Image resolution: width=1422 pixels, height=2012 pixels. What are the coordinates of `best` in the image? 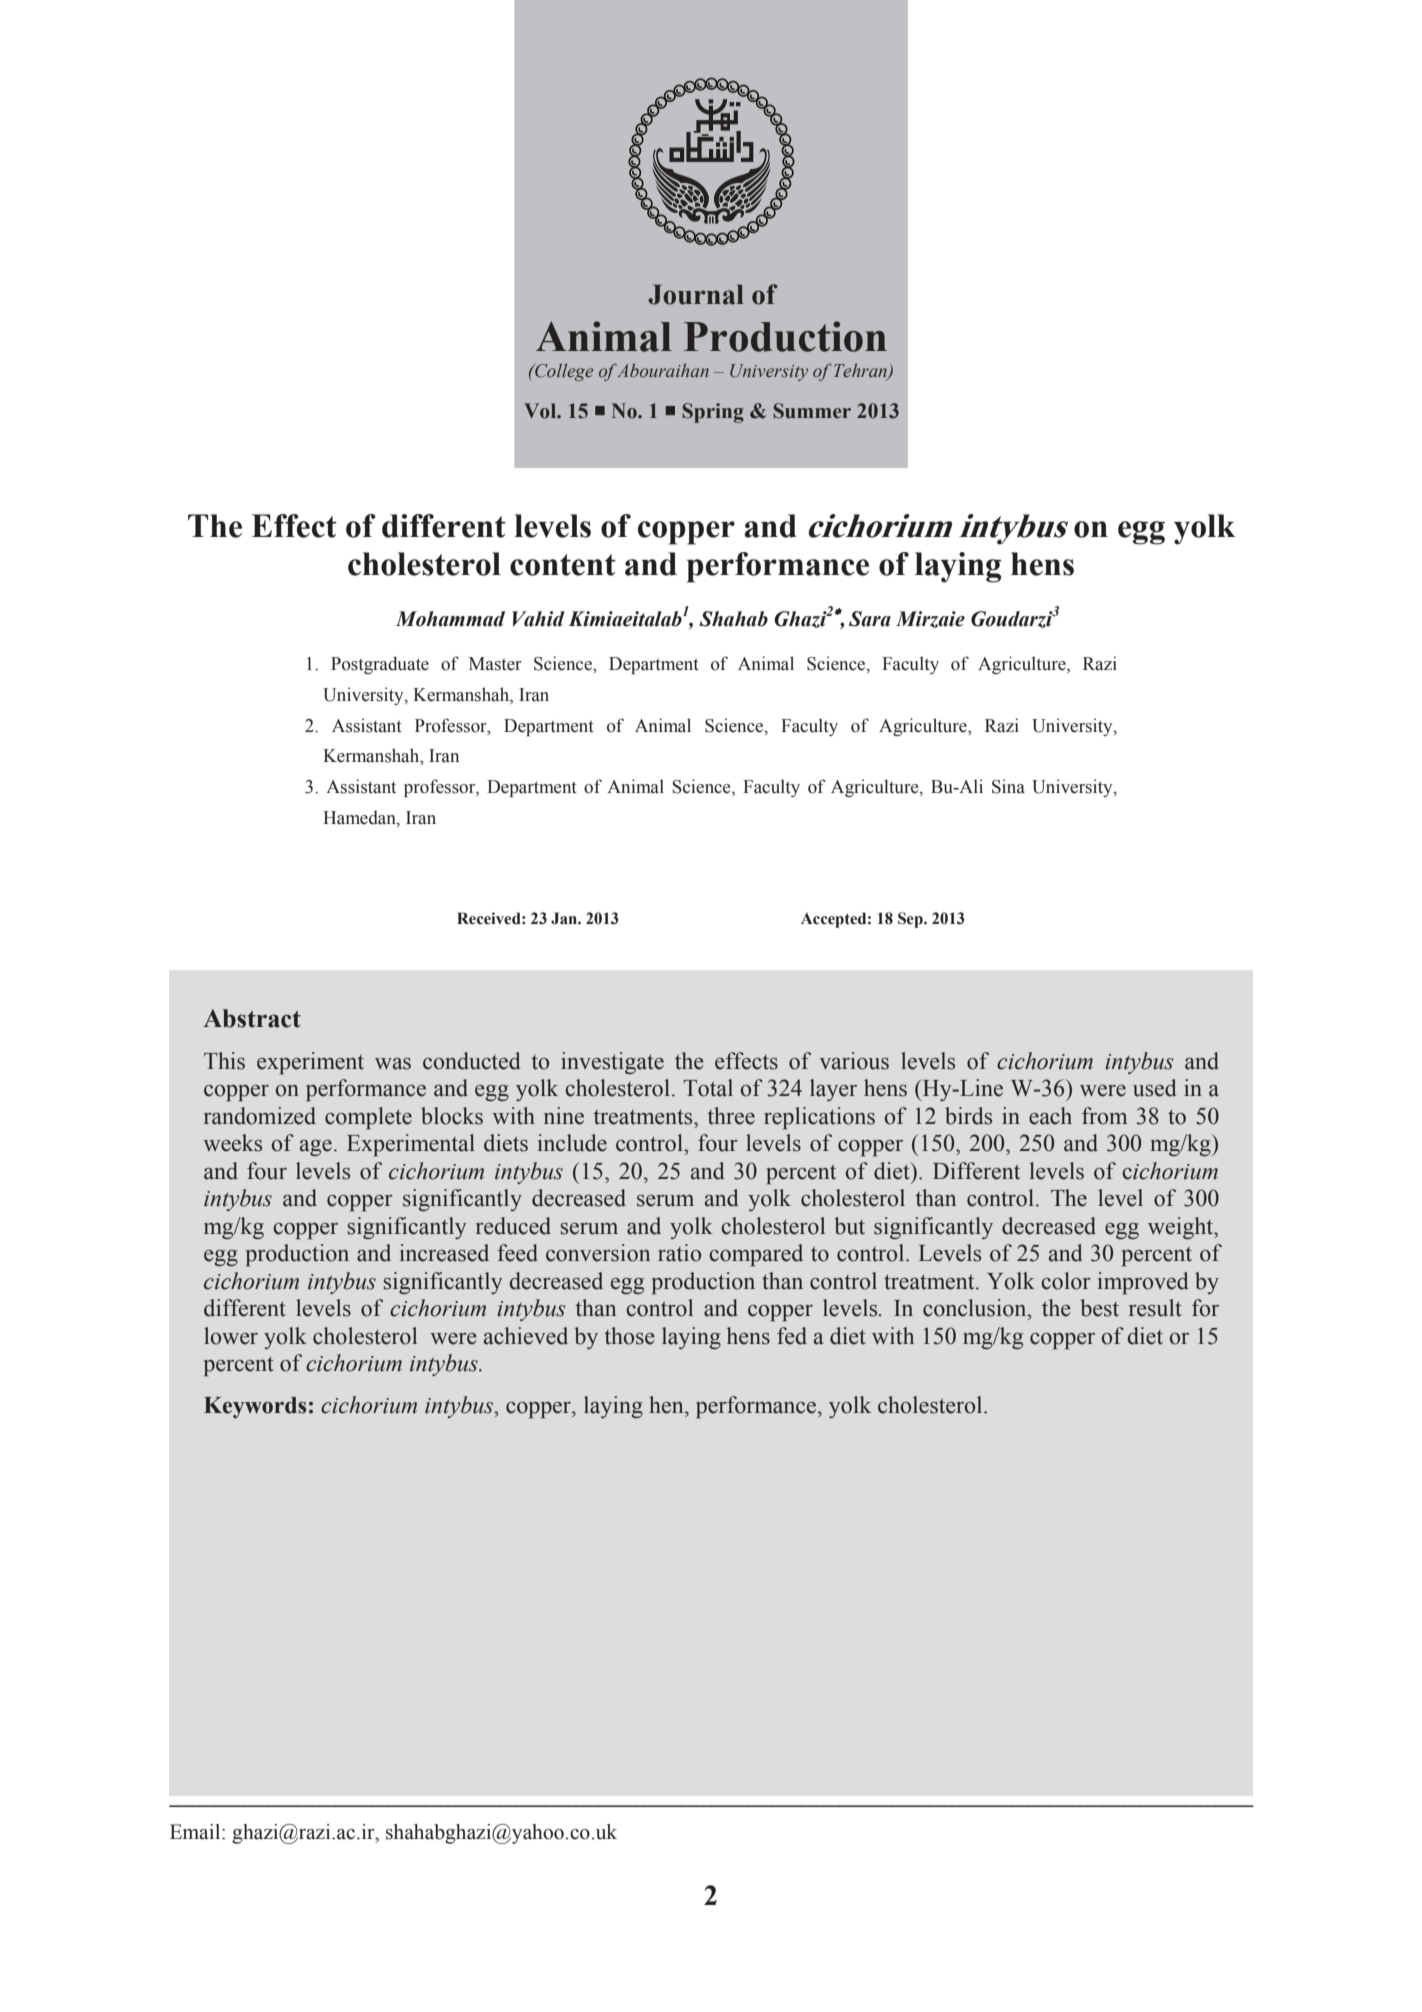 It's located at (1099, 1308).
